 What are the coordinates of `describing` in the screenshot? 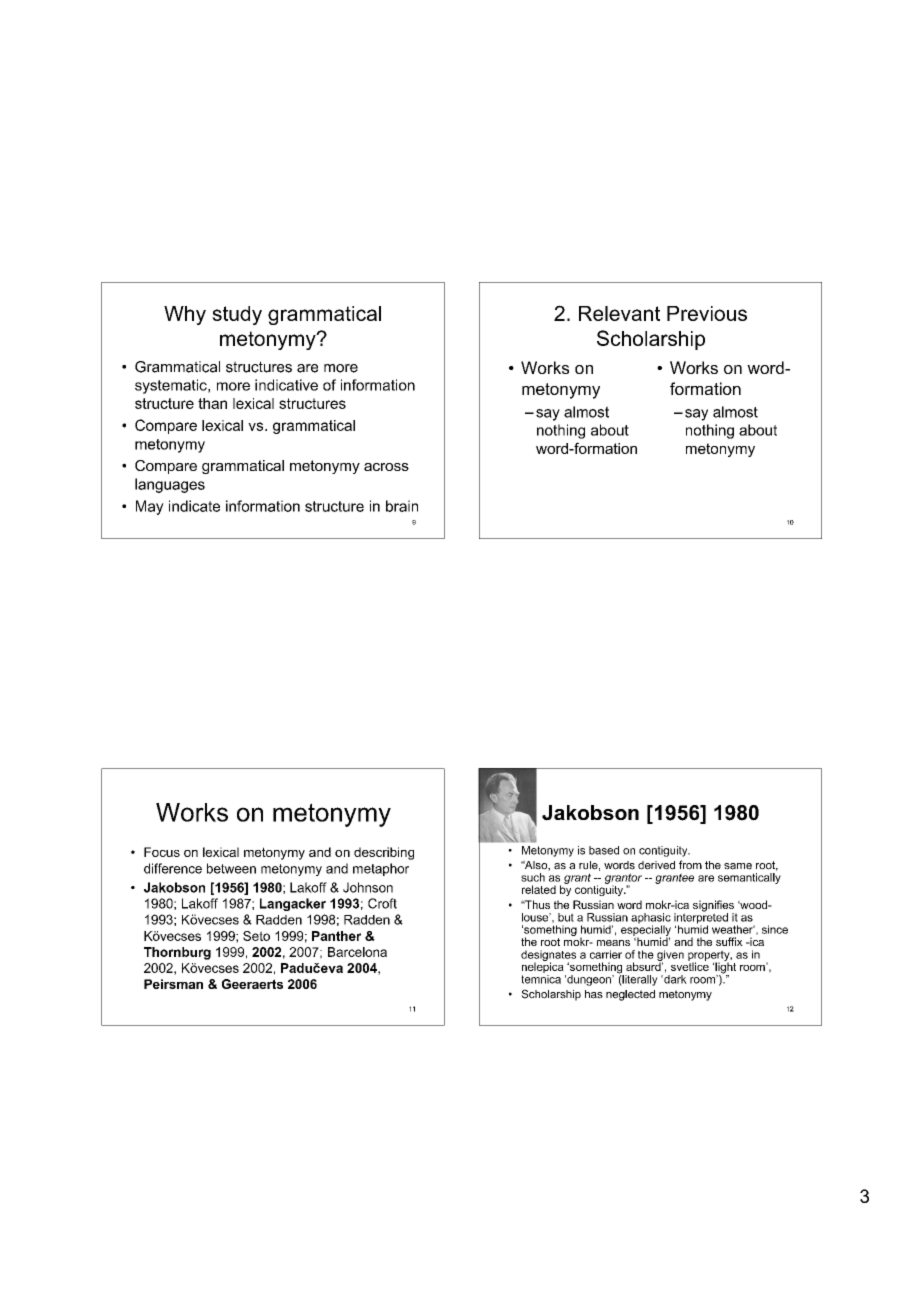 It's located at (384, 853).
